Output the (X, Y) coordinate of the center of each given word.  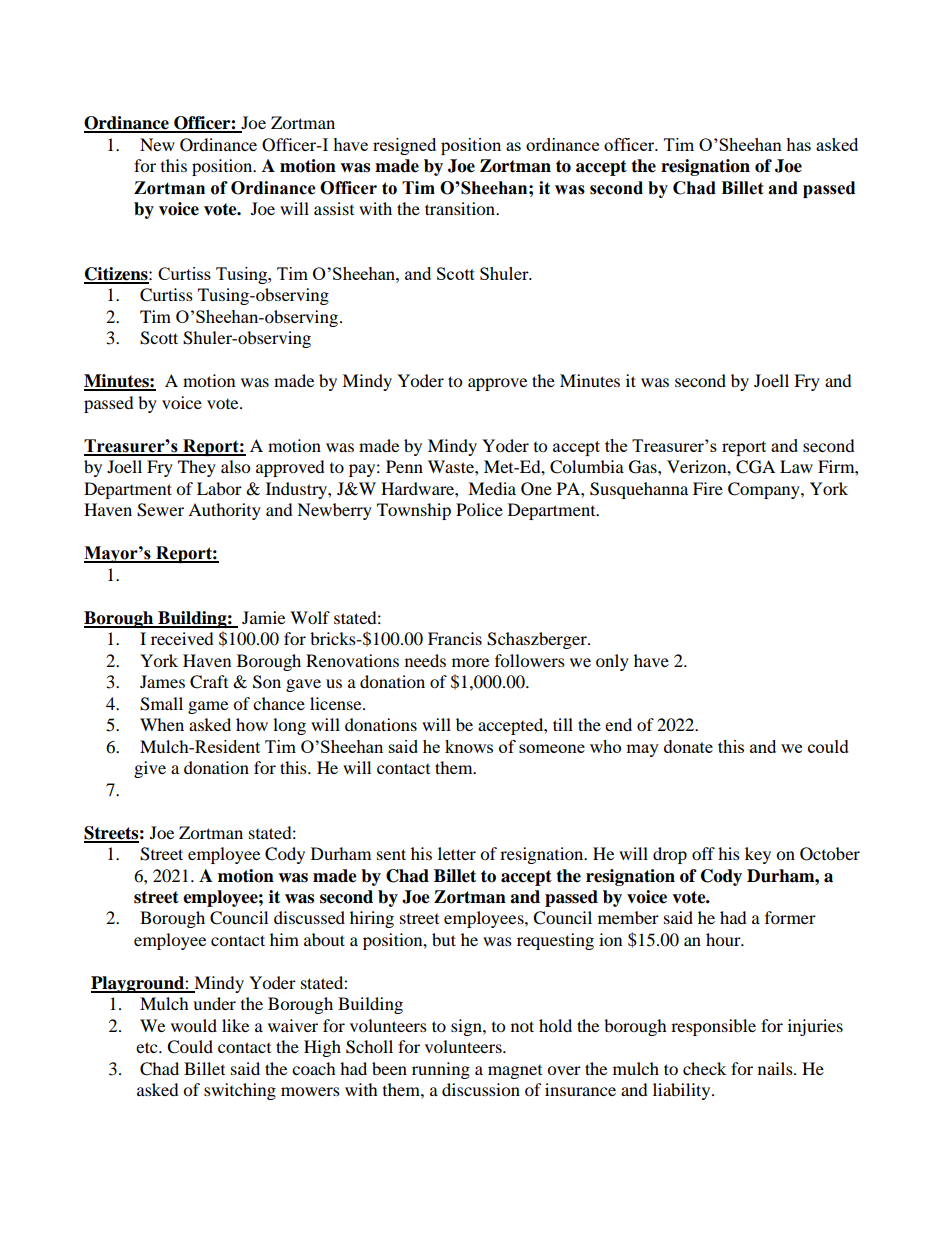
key (758, 855)
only (612, 662)
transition (461, 208)
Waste (452, 466)
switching (240, 1091)
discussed (309, 917)
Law (796, 466)
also (235, 466)
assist (334, 208)
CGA (755, 467)
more (470, 662)
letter (457, 853)
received (182, 638)
